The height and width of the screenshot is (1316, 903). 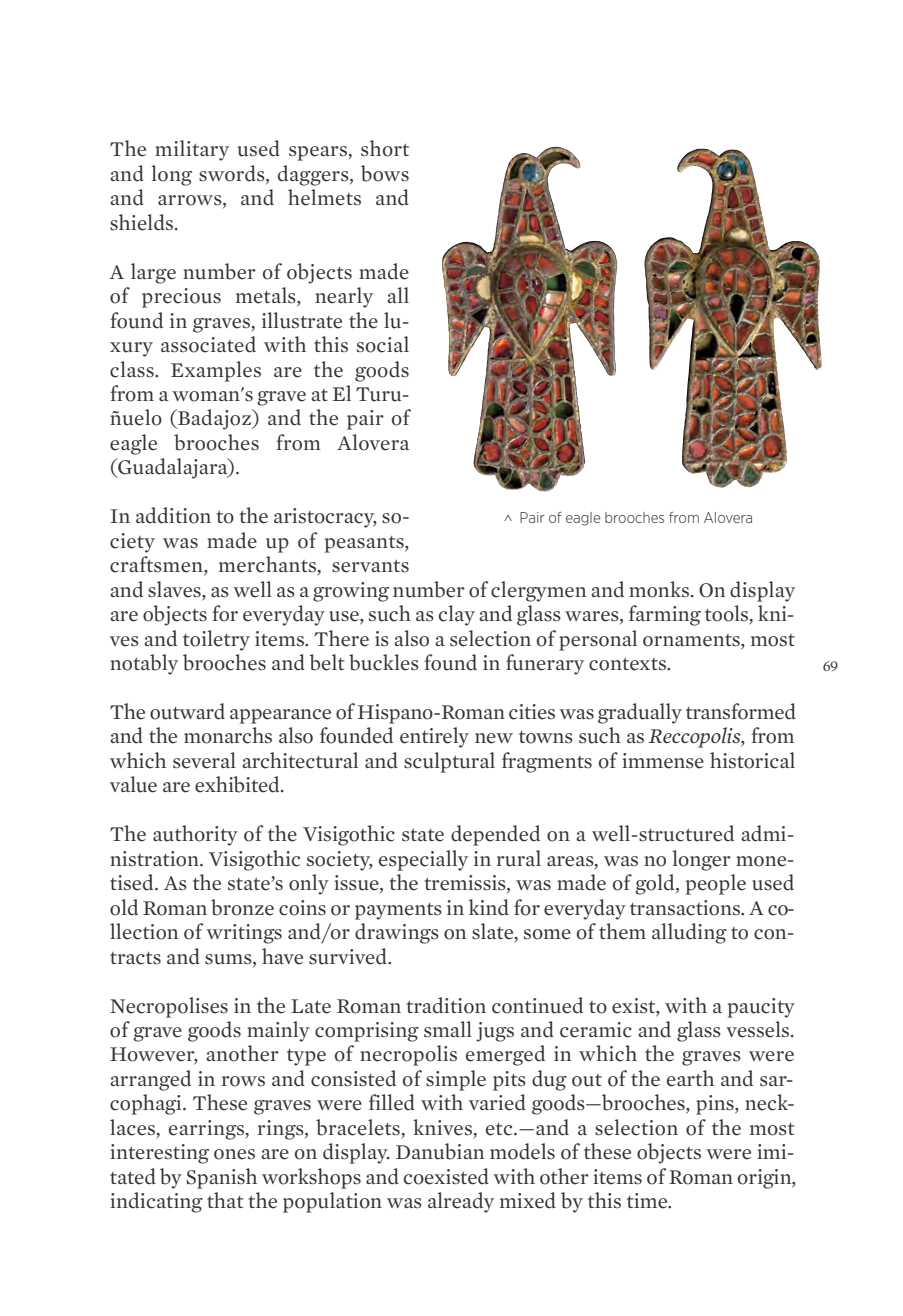 What do you see at coordinates (195, 835) in the screenshot?
I see `authority` at bounding box center [195, 835].
